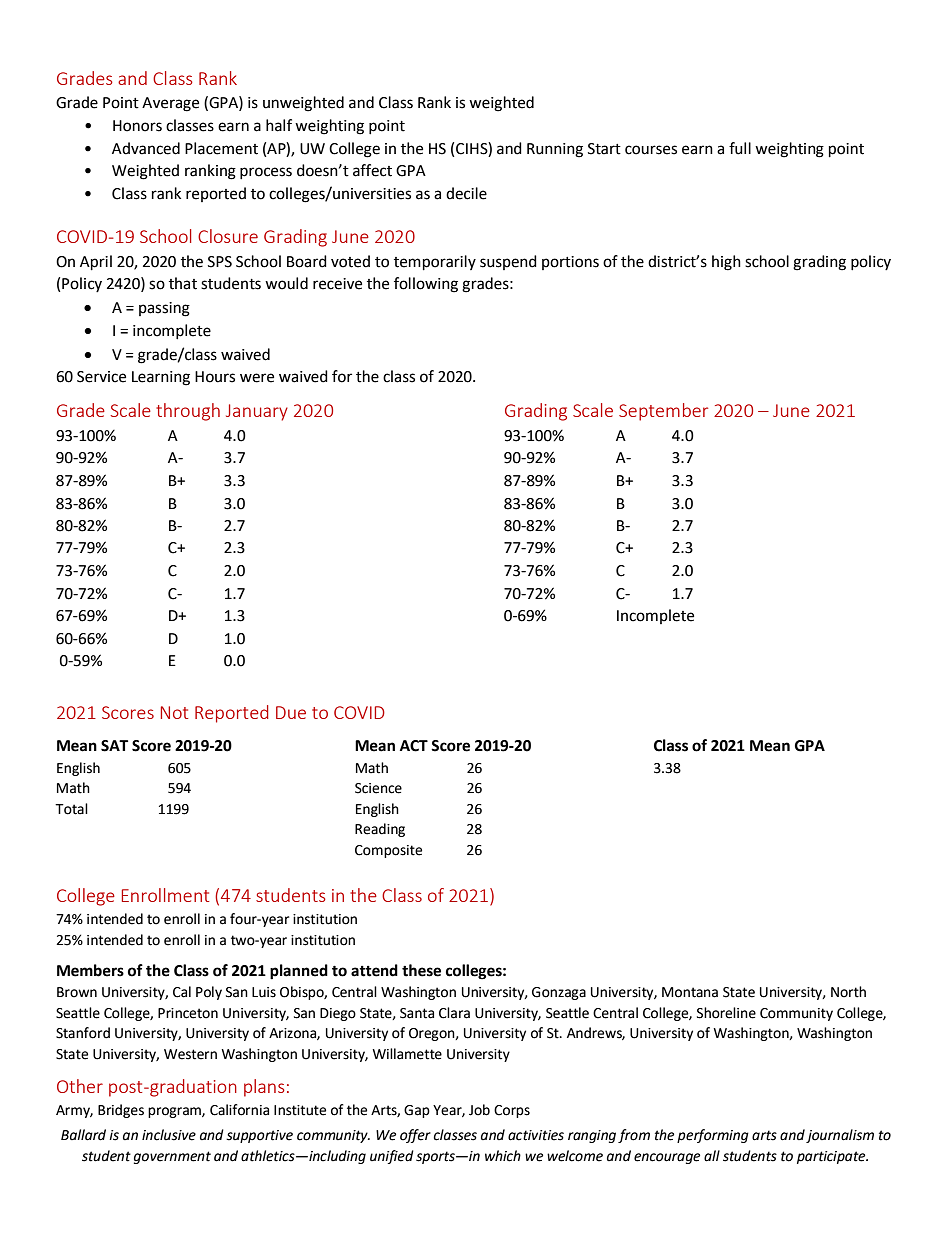 Image resolution: width=952 pixels, height=1233 pixels. What do you see at coordinates (378, 788) in the screenshot?
I see `Science` at bounding box center [378, 788].
